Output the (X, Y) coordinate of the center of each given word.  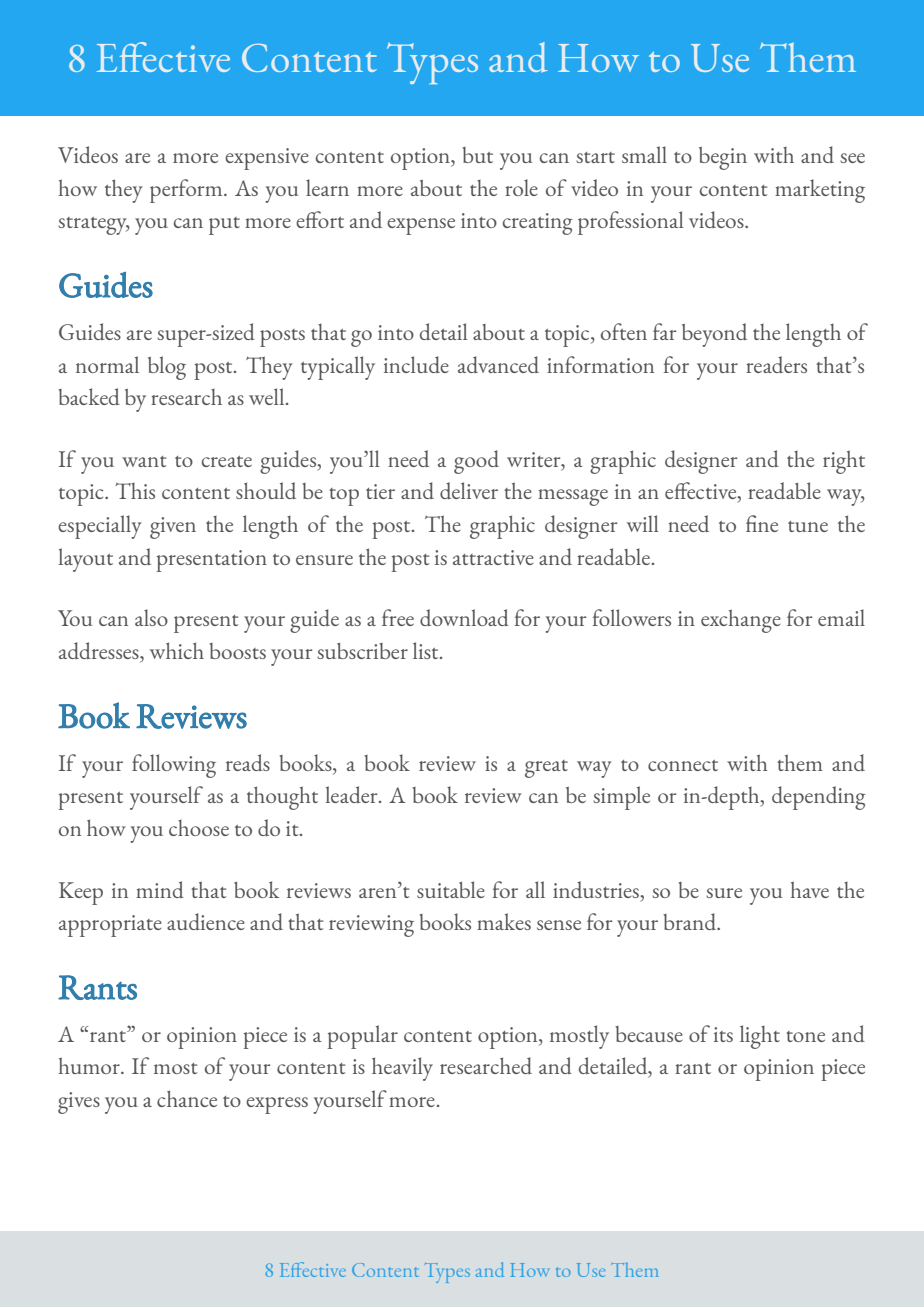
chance (187, 1098)
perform (187, 191)
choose (199, 828)
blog (167, 368)
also (151, 617)
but (477, 155)
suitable (451, 889)
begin (723, 158)
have (810, 889)
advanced (498, 364)
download (464, 617)
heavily (402, 1069)
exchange (741, 621)
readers (776, 364)
